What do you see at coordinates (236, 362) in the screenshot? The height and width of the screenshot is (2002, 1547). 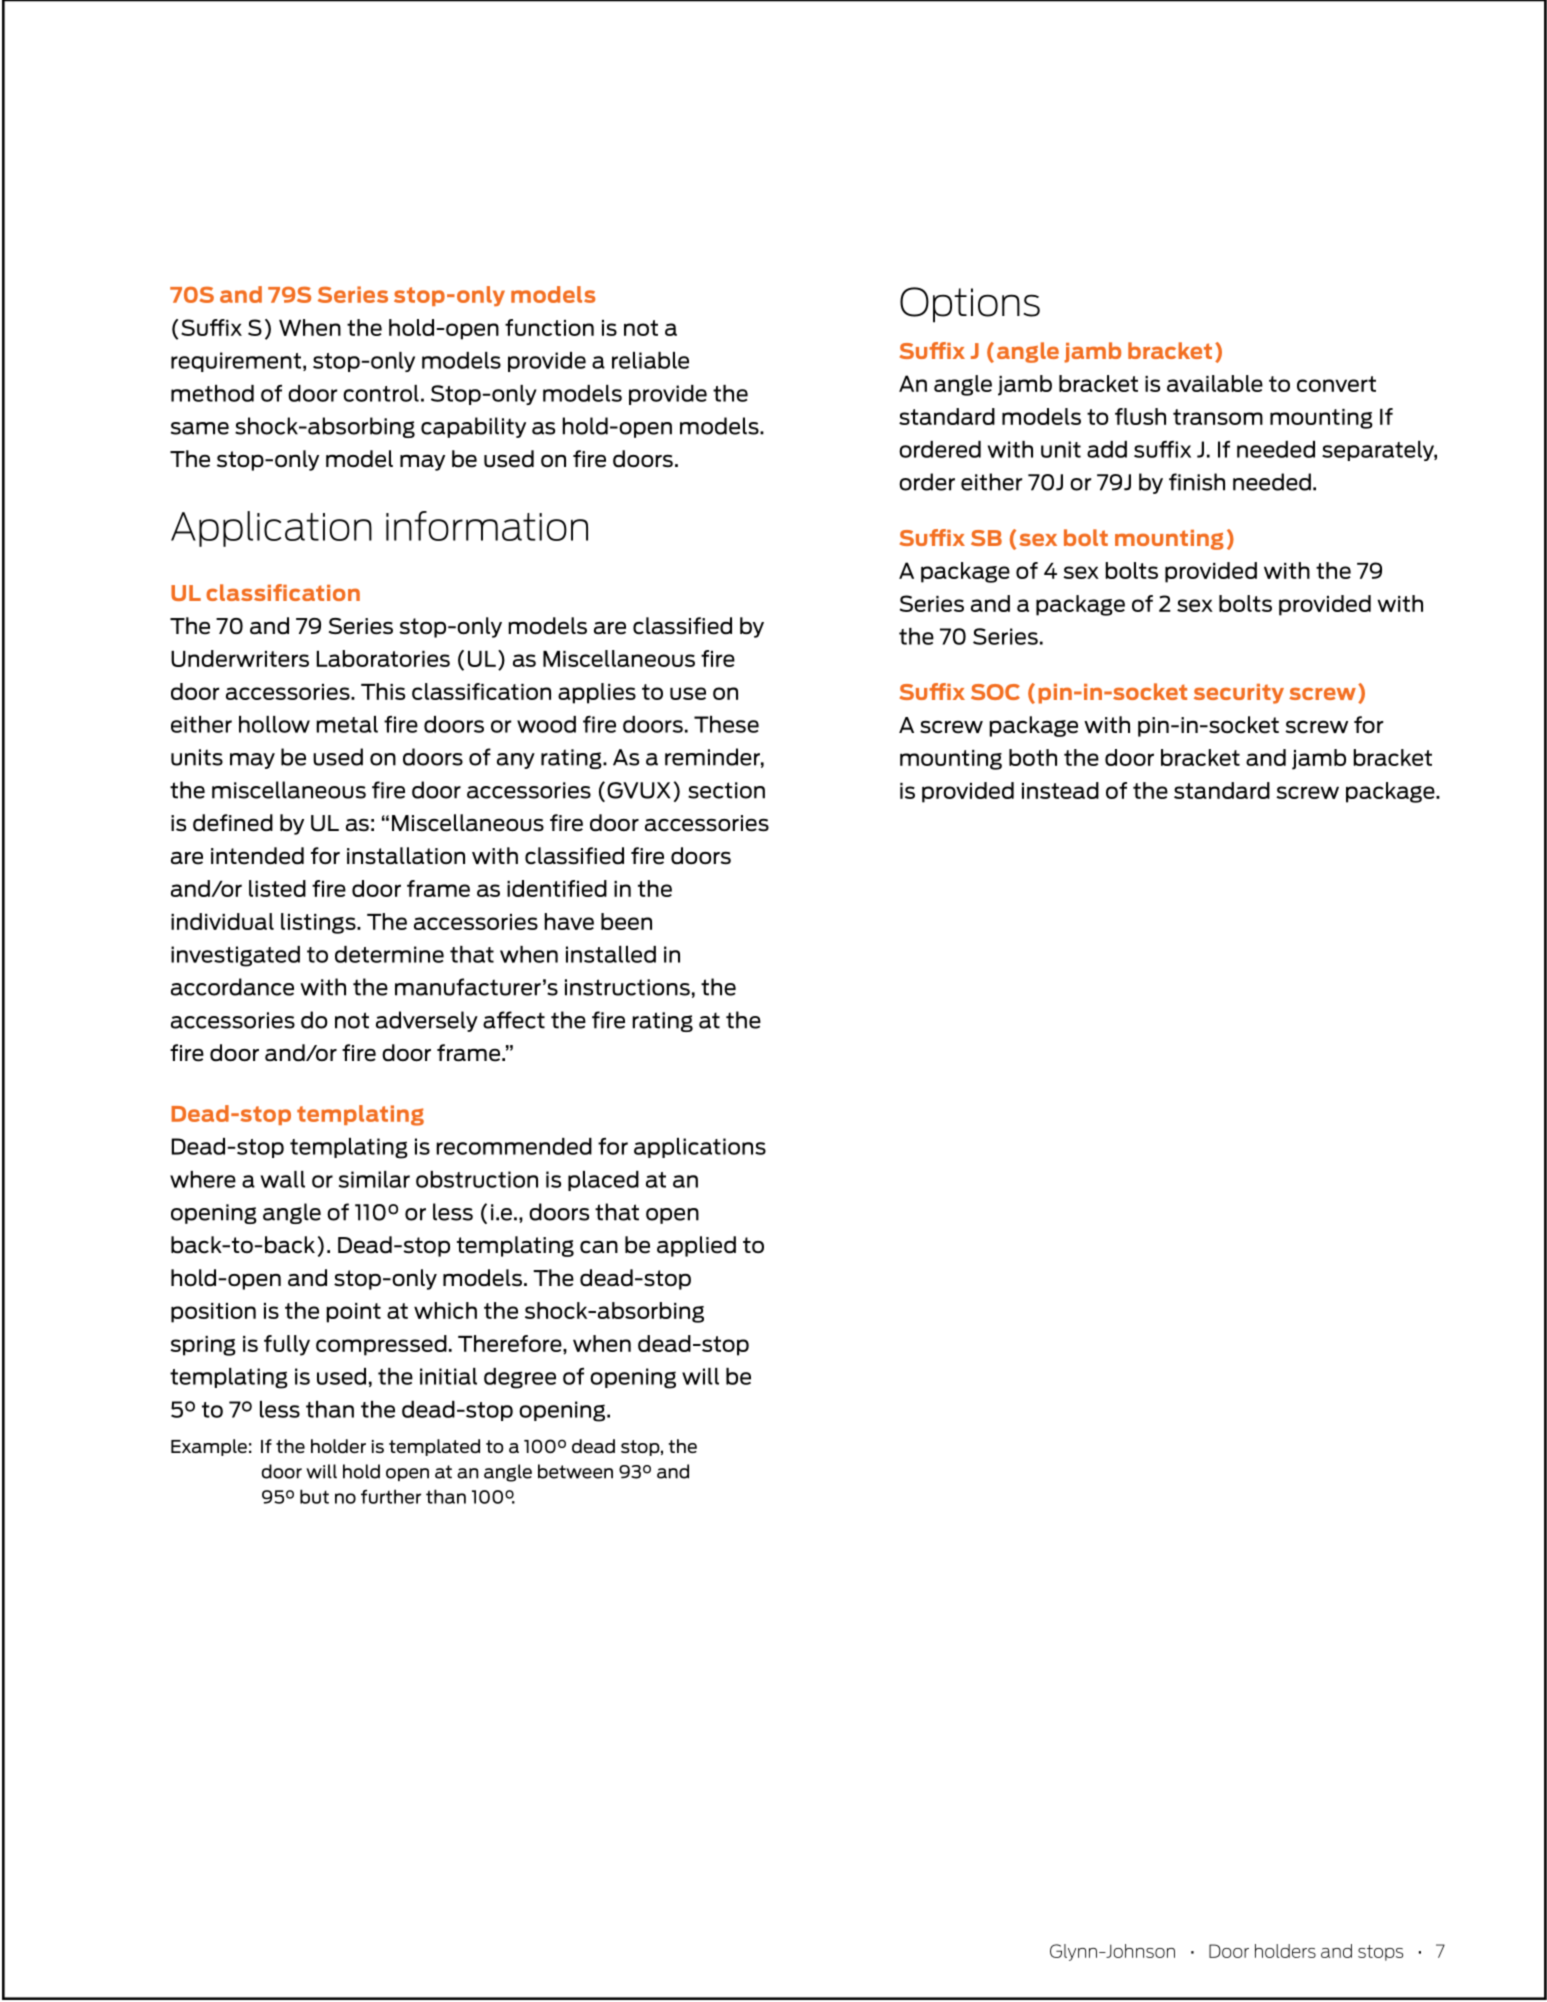 I see `requirement` at bounding box center [236, 362].
